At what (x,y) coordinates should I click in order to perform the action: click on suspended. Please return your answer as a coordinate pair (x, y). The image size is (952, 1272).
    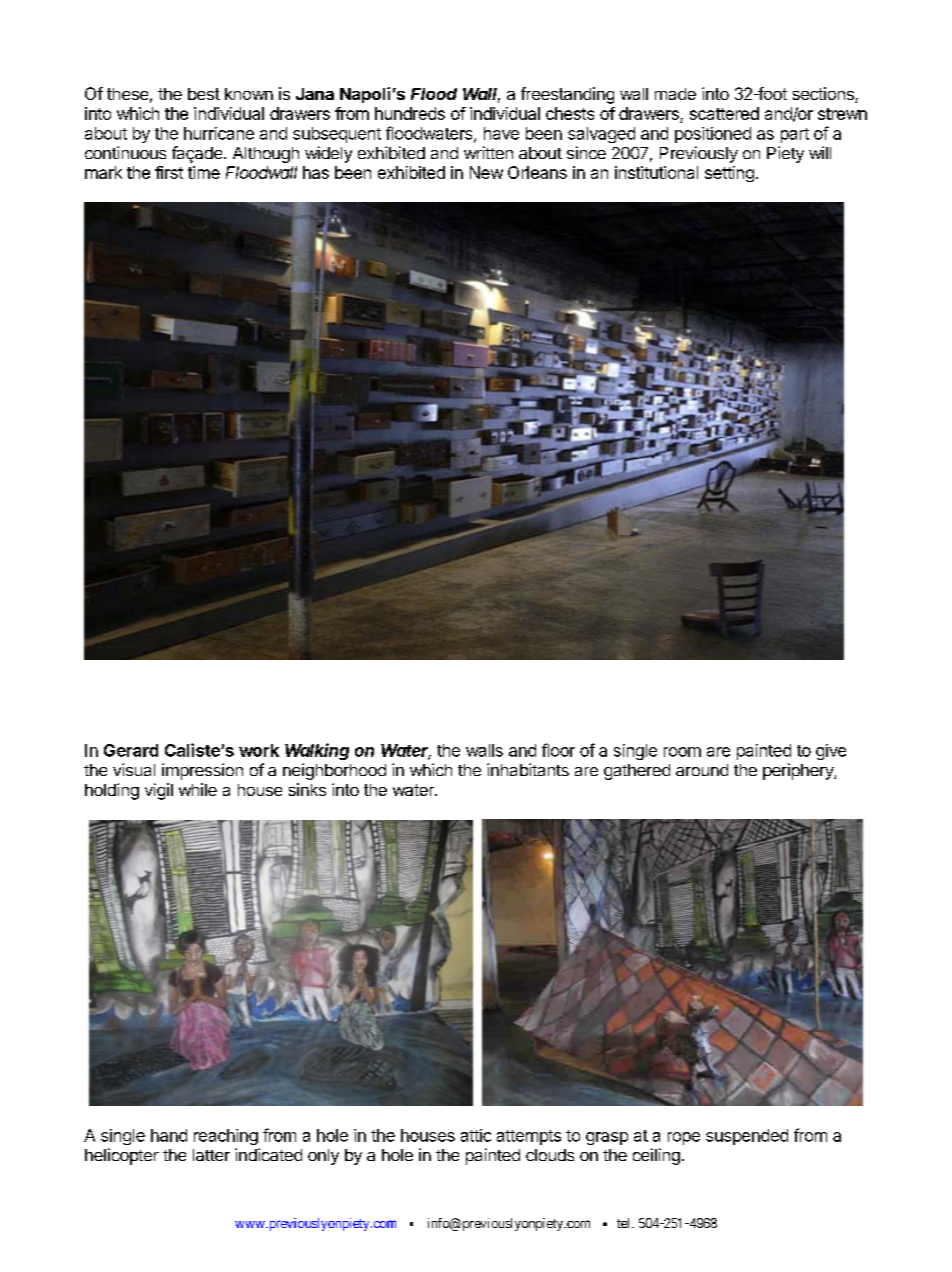
    Looking at the image, I should click on (747, 1137).
